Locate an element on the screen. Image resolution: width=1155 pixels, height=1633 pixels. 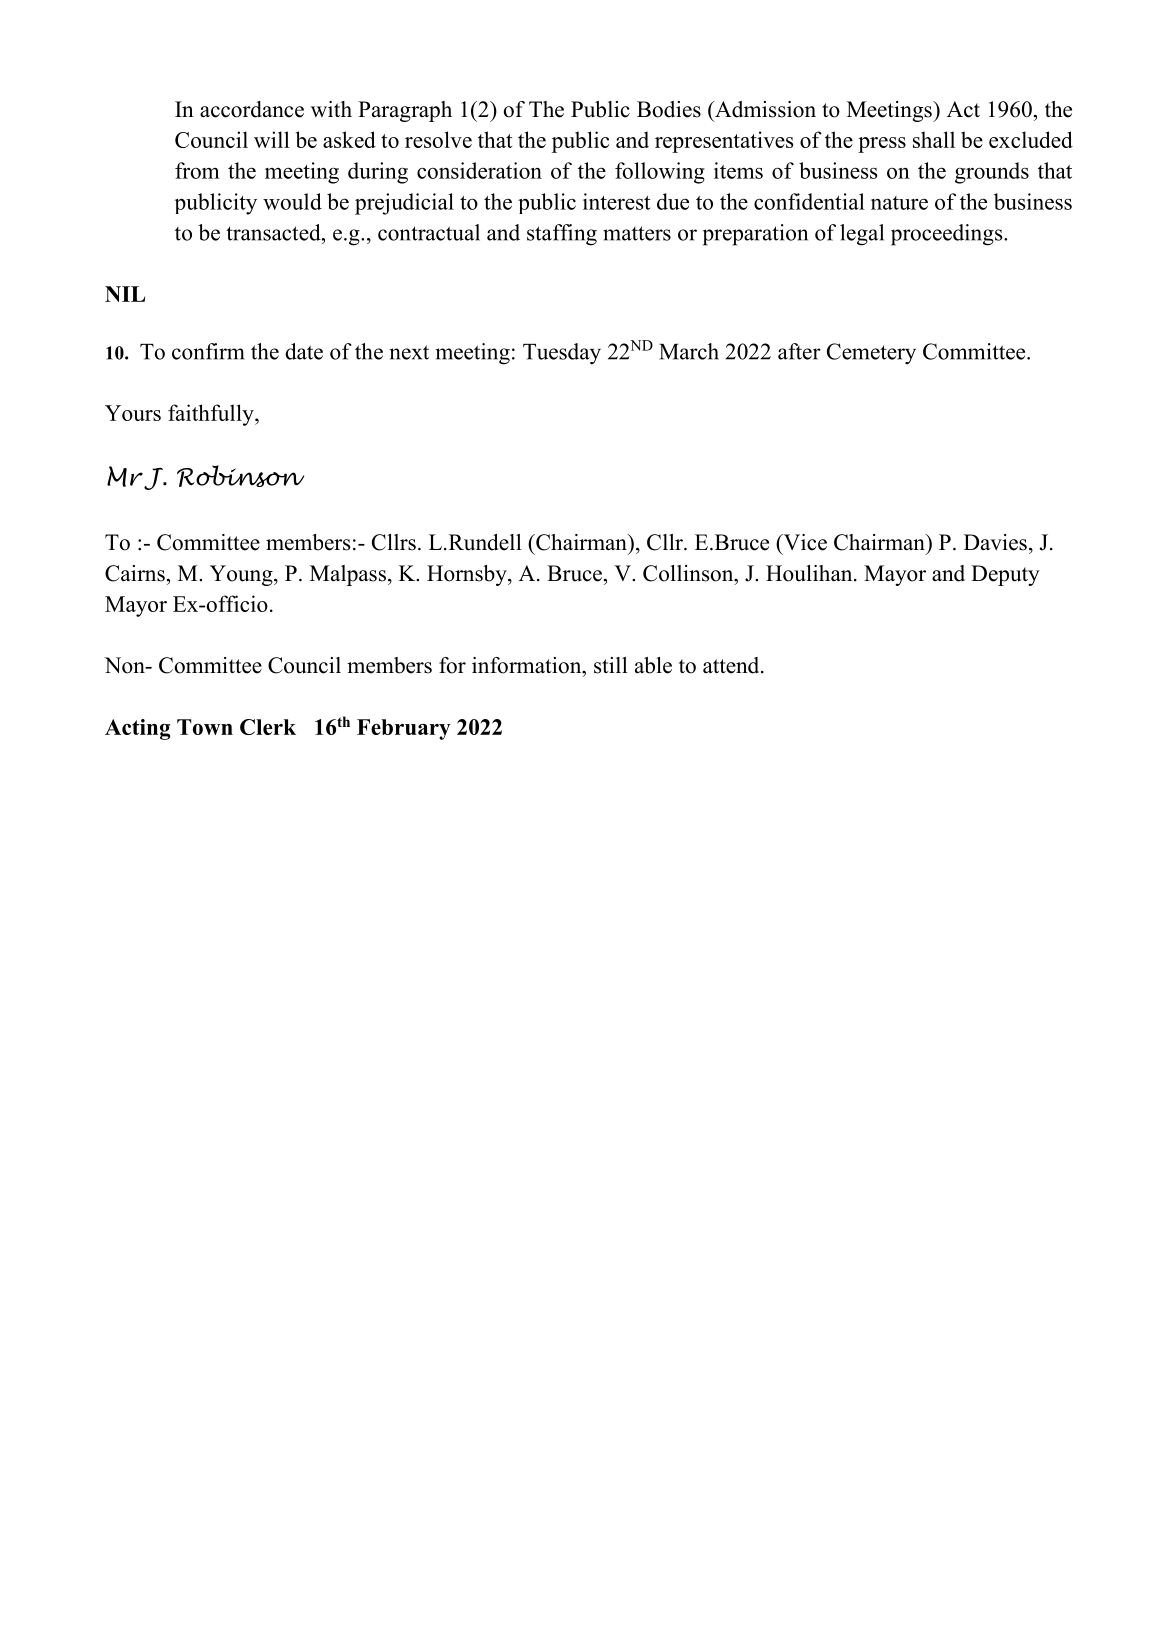
faithfully is located at coordinates (212, 415).
